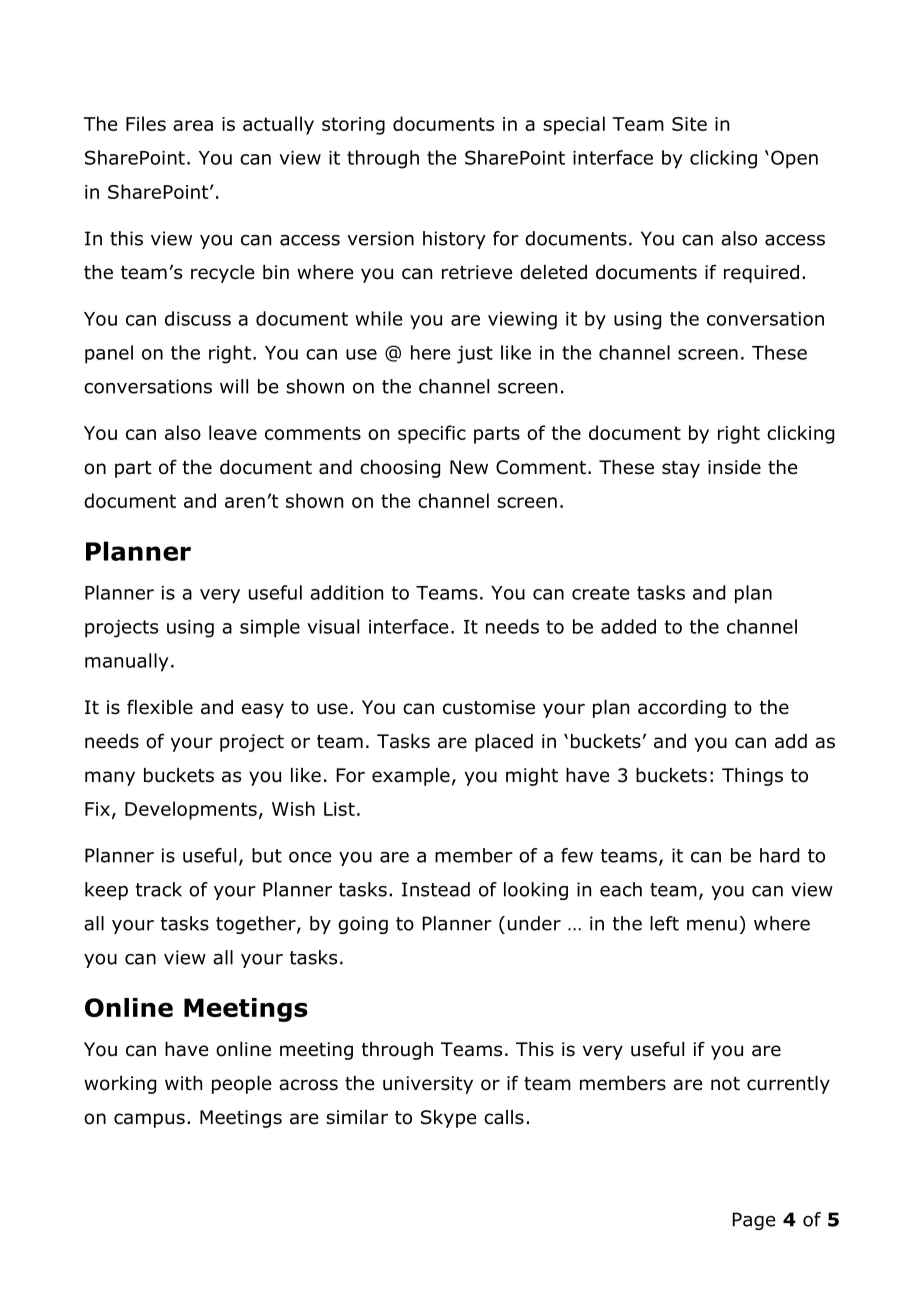 The height and width of the image is (1308, 924). What do you see at coordinates (160, 707) in the image?
I see `flexible` at bounding box center [160, 707].
